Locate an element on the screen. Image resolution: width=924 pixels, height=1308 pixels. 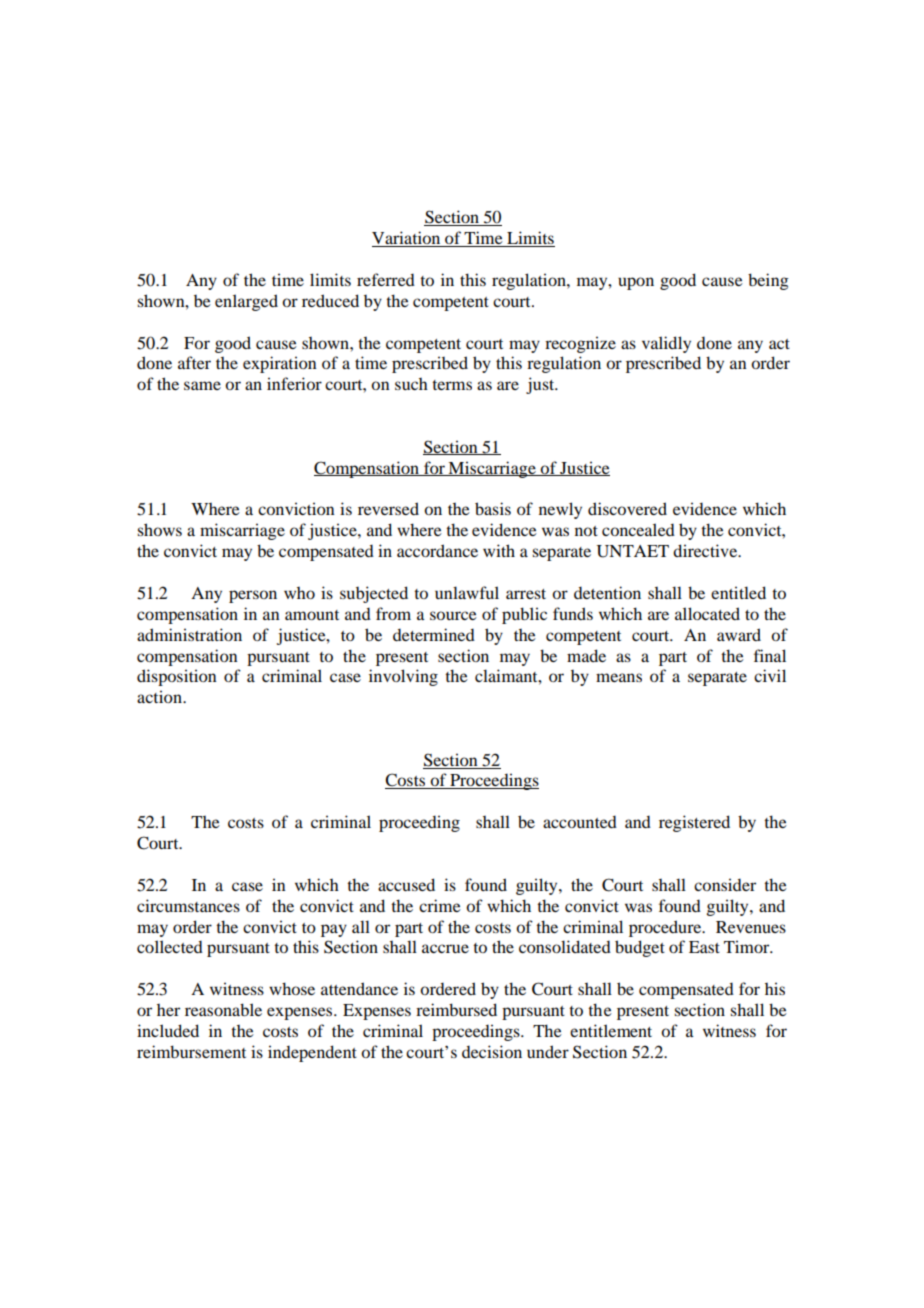
accounted is located at coordinates (580, 822).
